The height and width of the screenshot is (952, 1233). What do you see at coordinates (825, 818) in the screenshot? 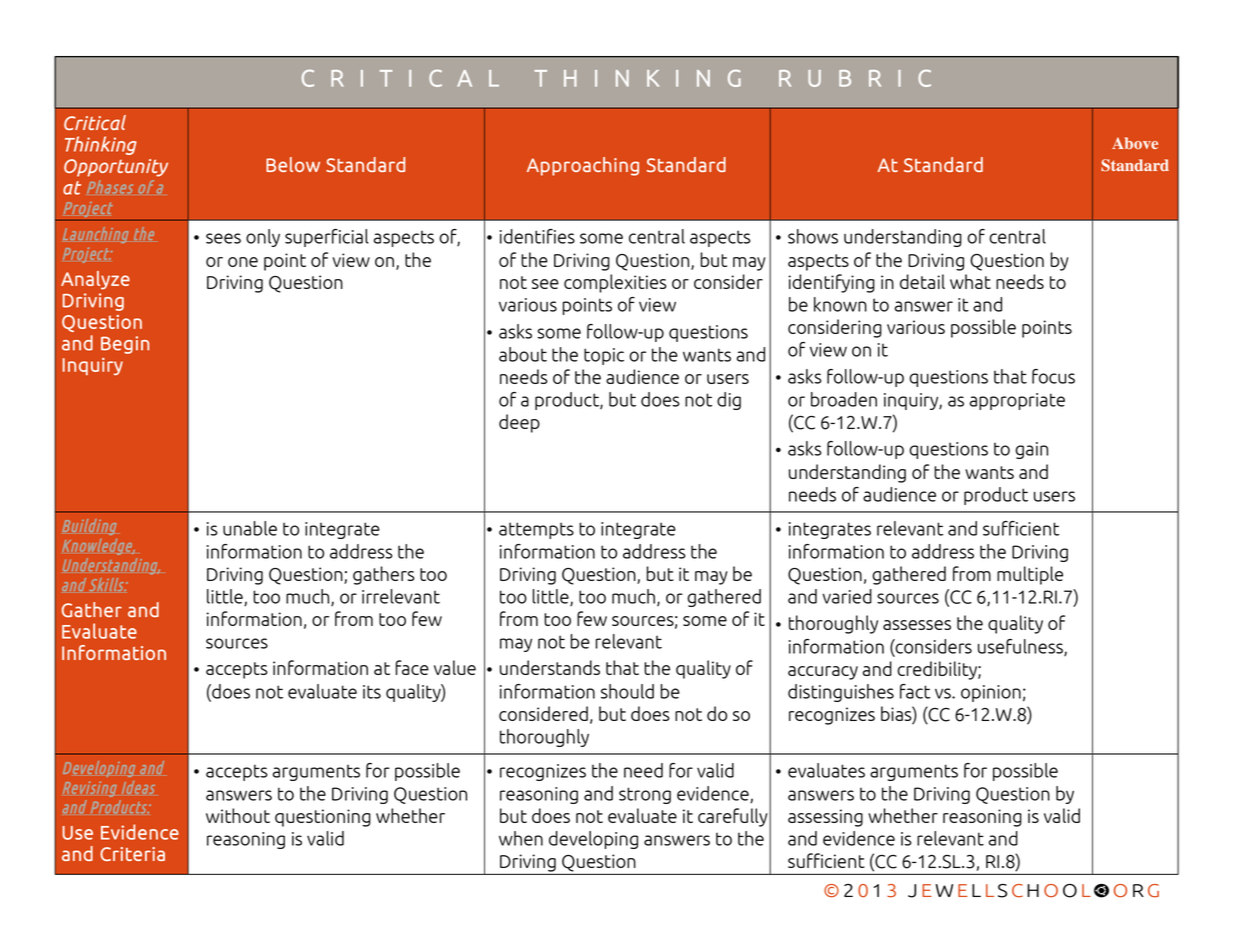
I see `assessing` at bounding box center [825, 818].
